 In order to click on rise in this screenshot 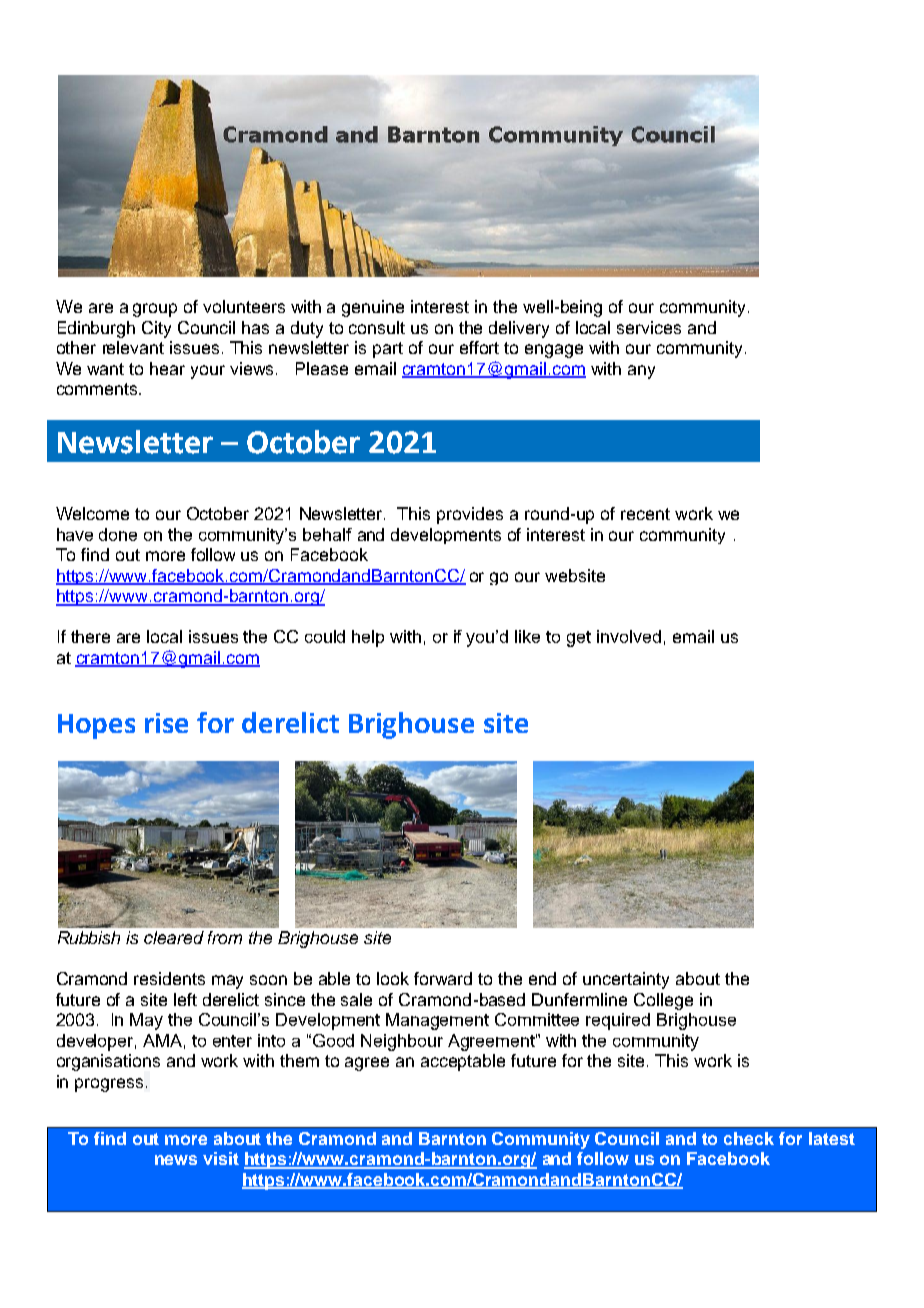, I will do `click(166, 723)`.
